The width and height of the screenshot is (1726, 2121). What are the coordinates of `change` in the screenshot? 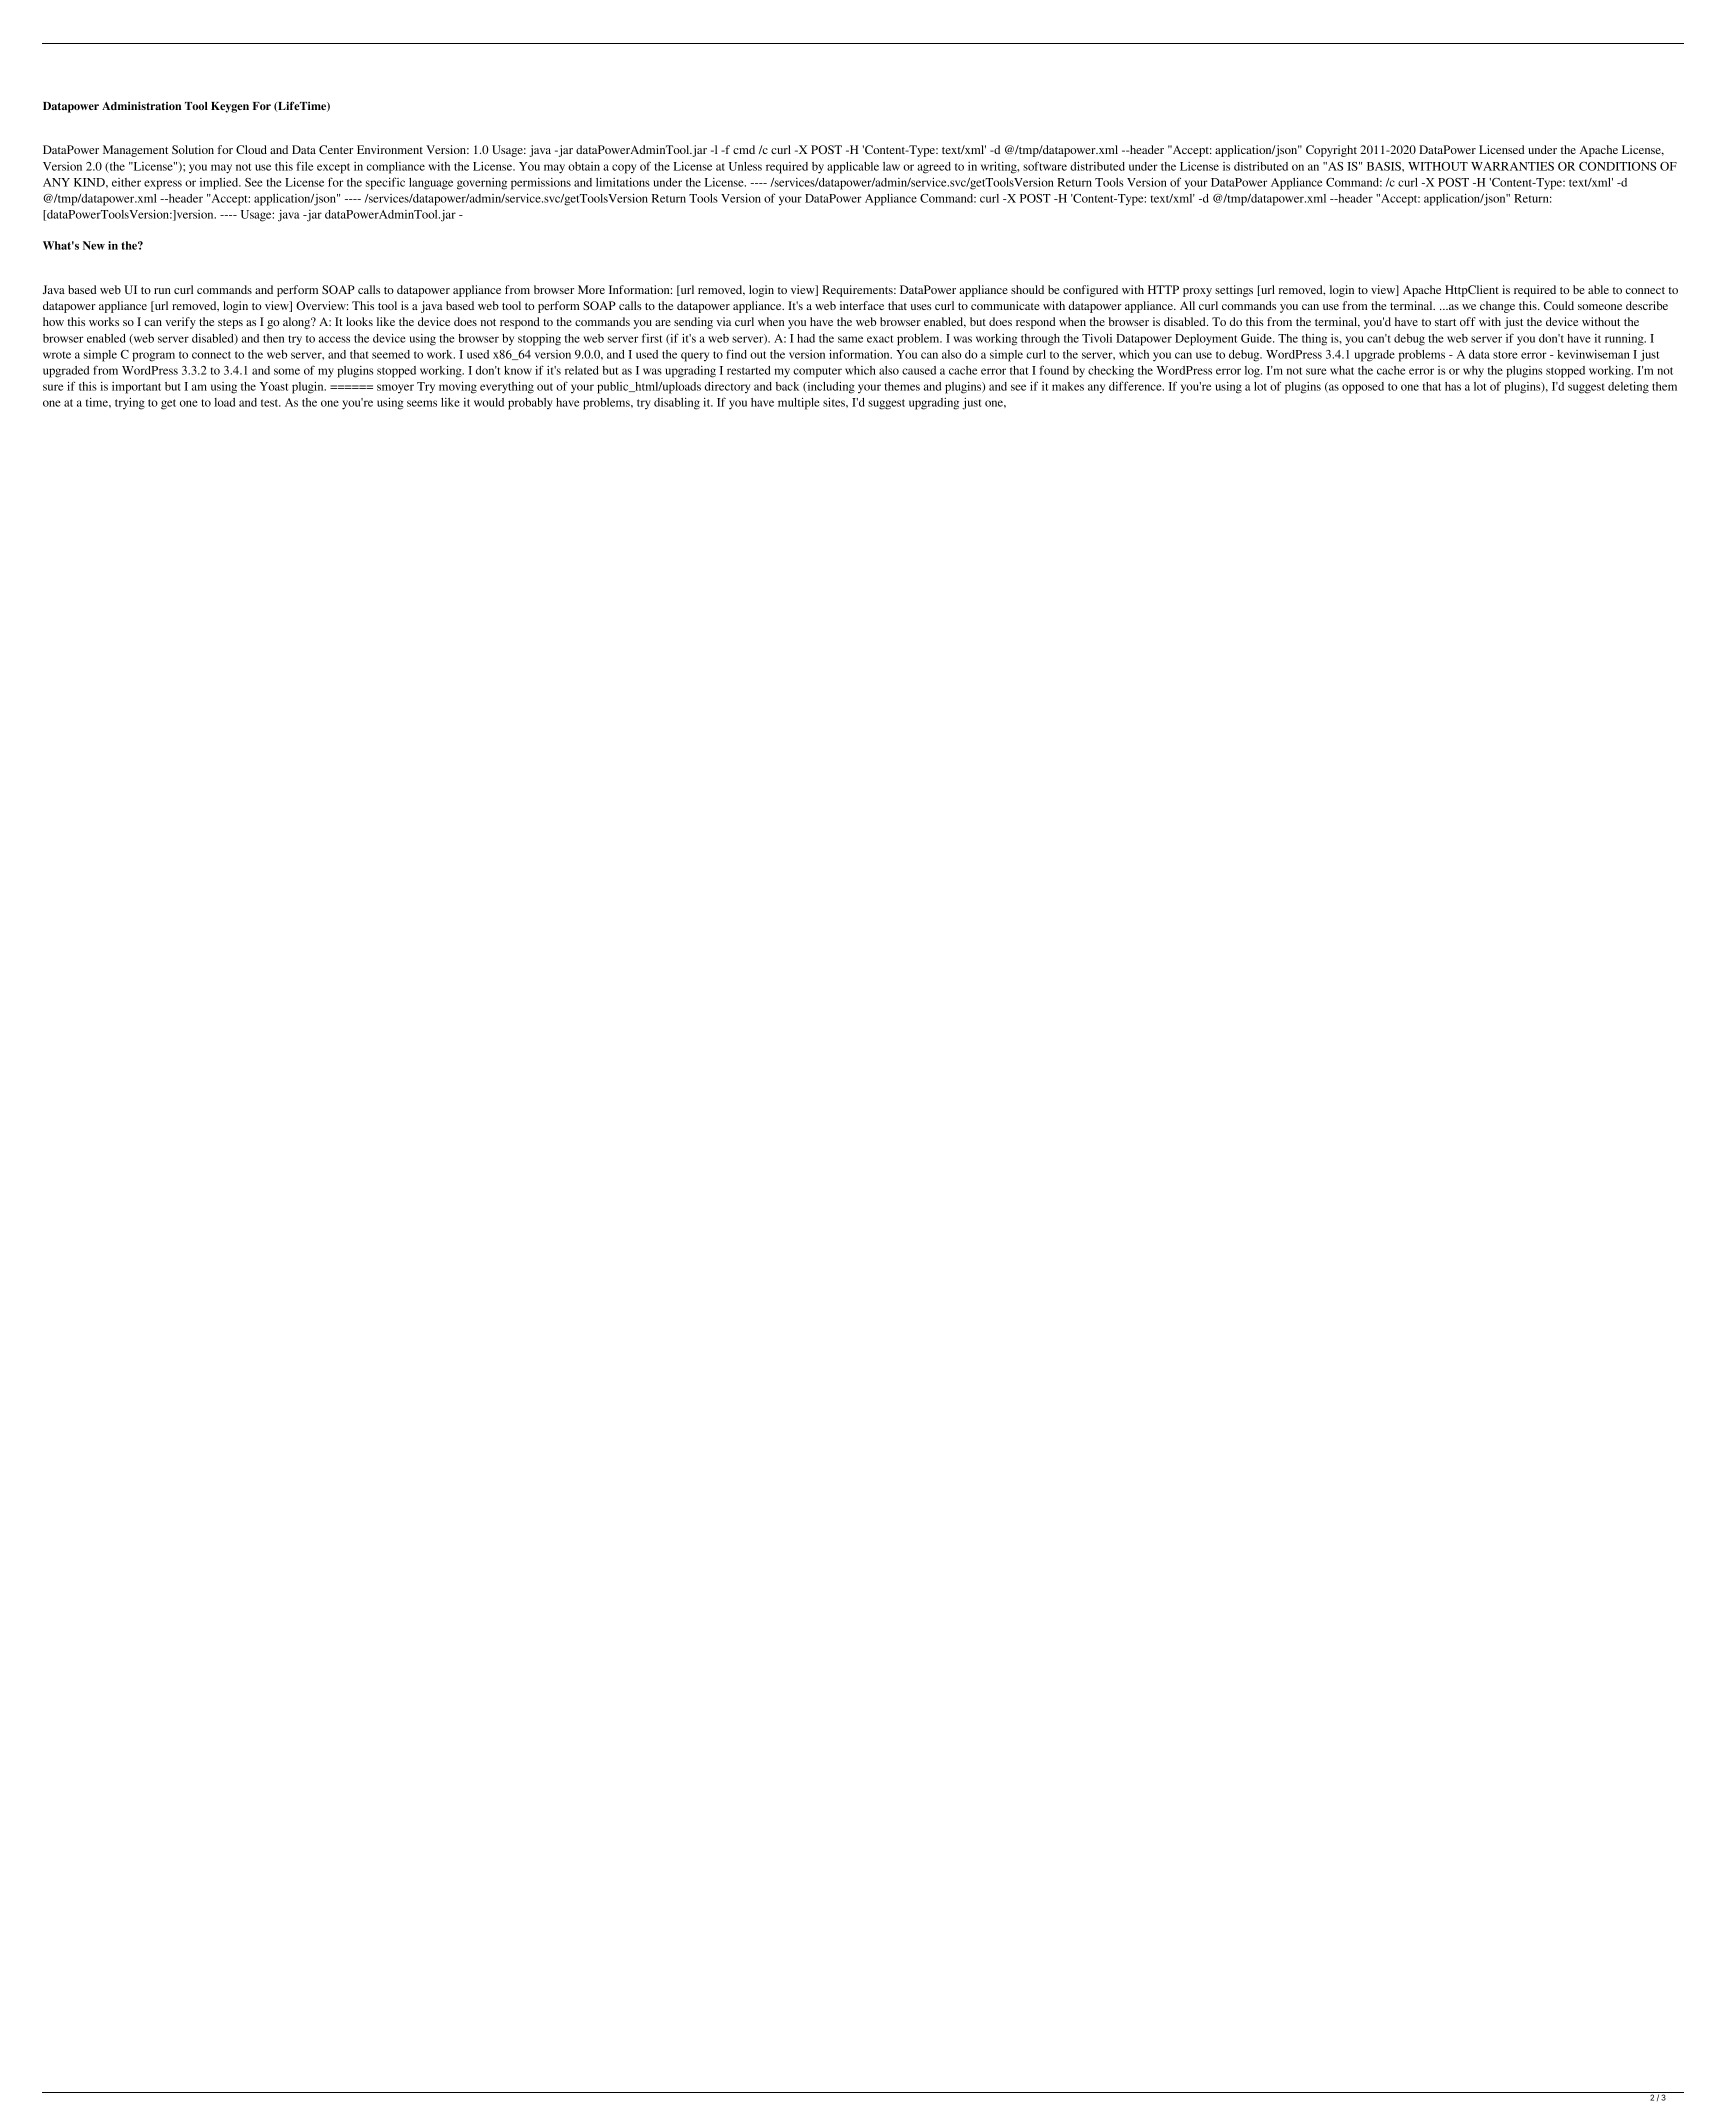 It's located at (1497, 307).
